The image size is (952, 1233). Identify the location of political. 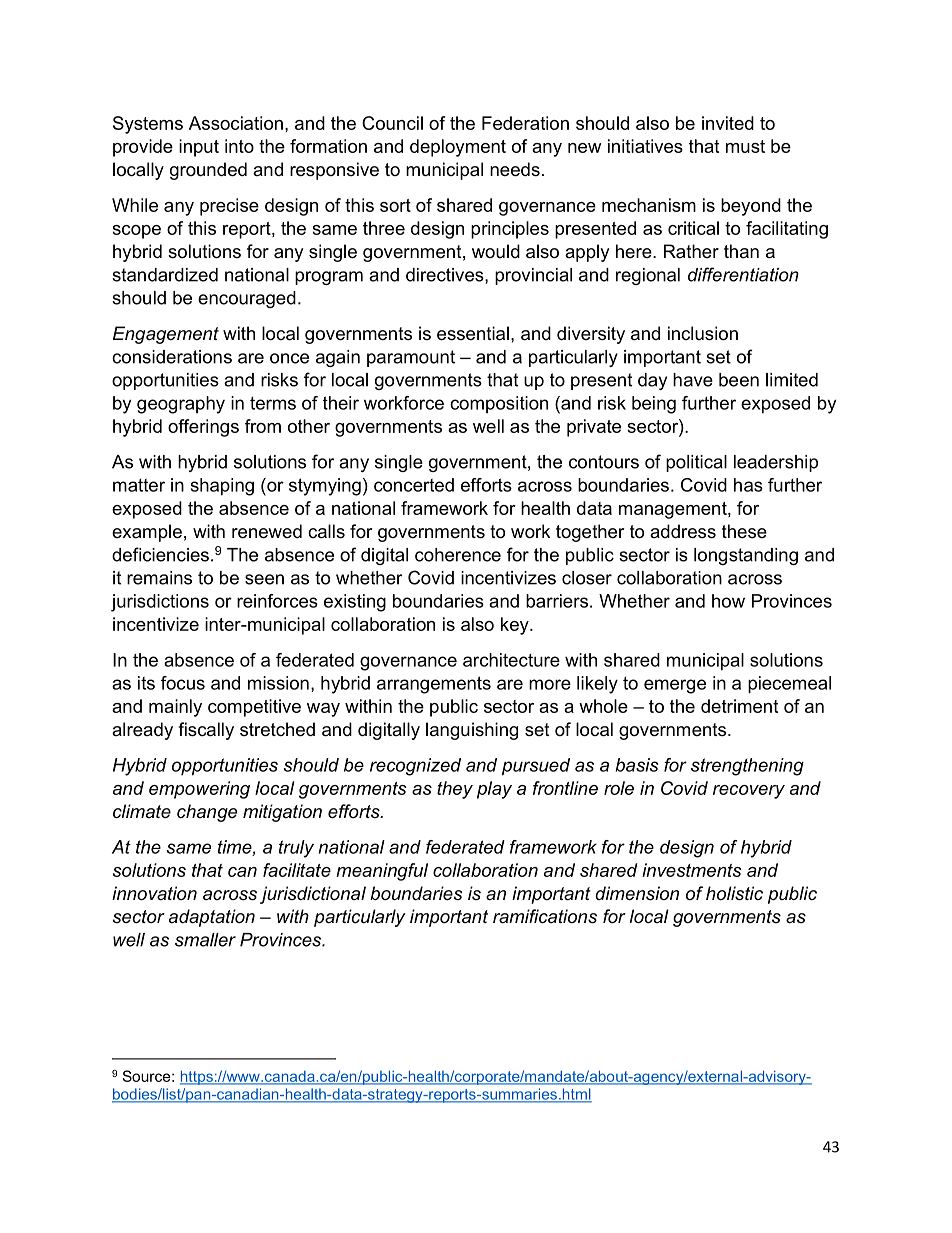
(696, 463).
